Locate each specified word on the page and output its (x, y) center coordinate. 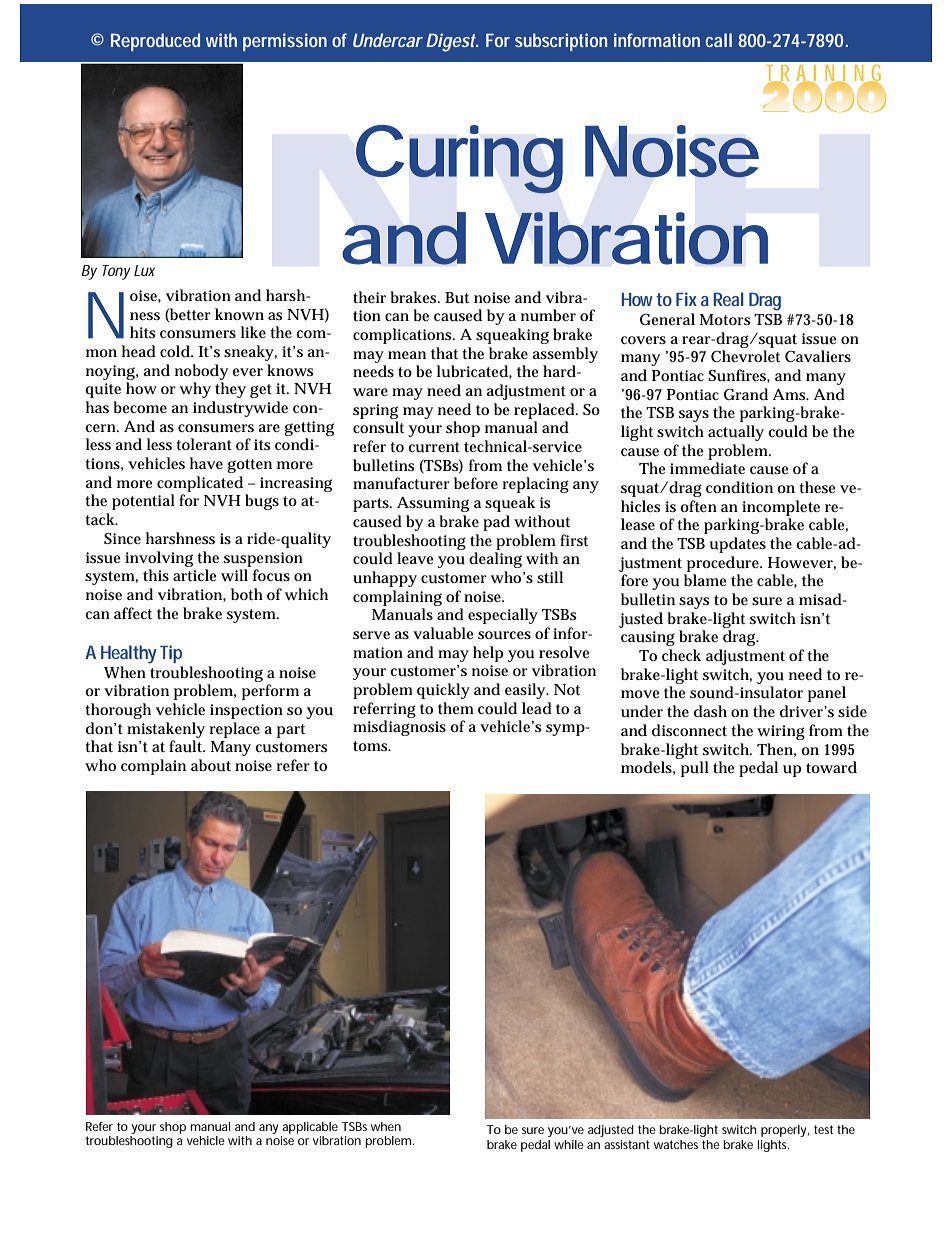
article (194, 575)
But (457, 298)
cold (176, 351)
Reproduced (155, 42)
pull (695, 769)
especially (503, 616)
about (211, 765)
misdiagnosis (399, 728)
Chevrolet (745, 356)
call (719, 40)
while (569, 1144)
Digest (452, 42)
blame (705, 580)
